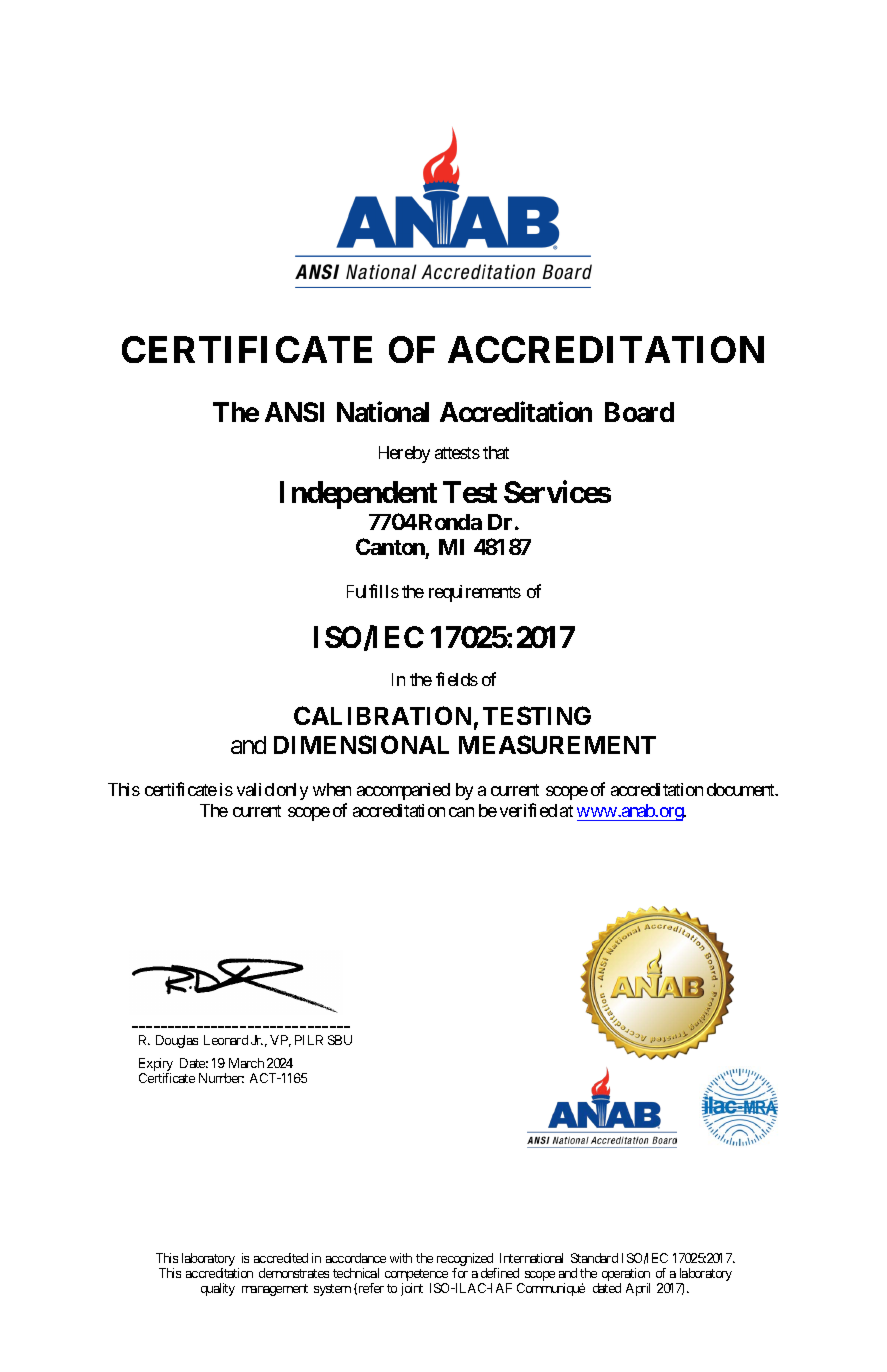 The height and width of the screenshot is (1372, 887). What do you see at coordinates (332, 789) in the screenshot?
I see `when` at bounding box center [332, 789].
